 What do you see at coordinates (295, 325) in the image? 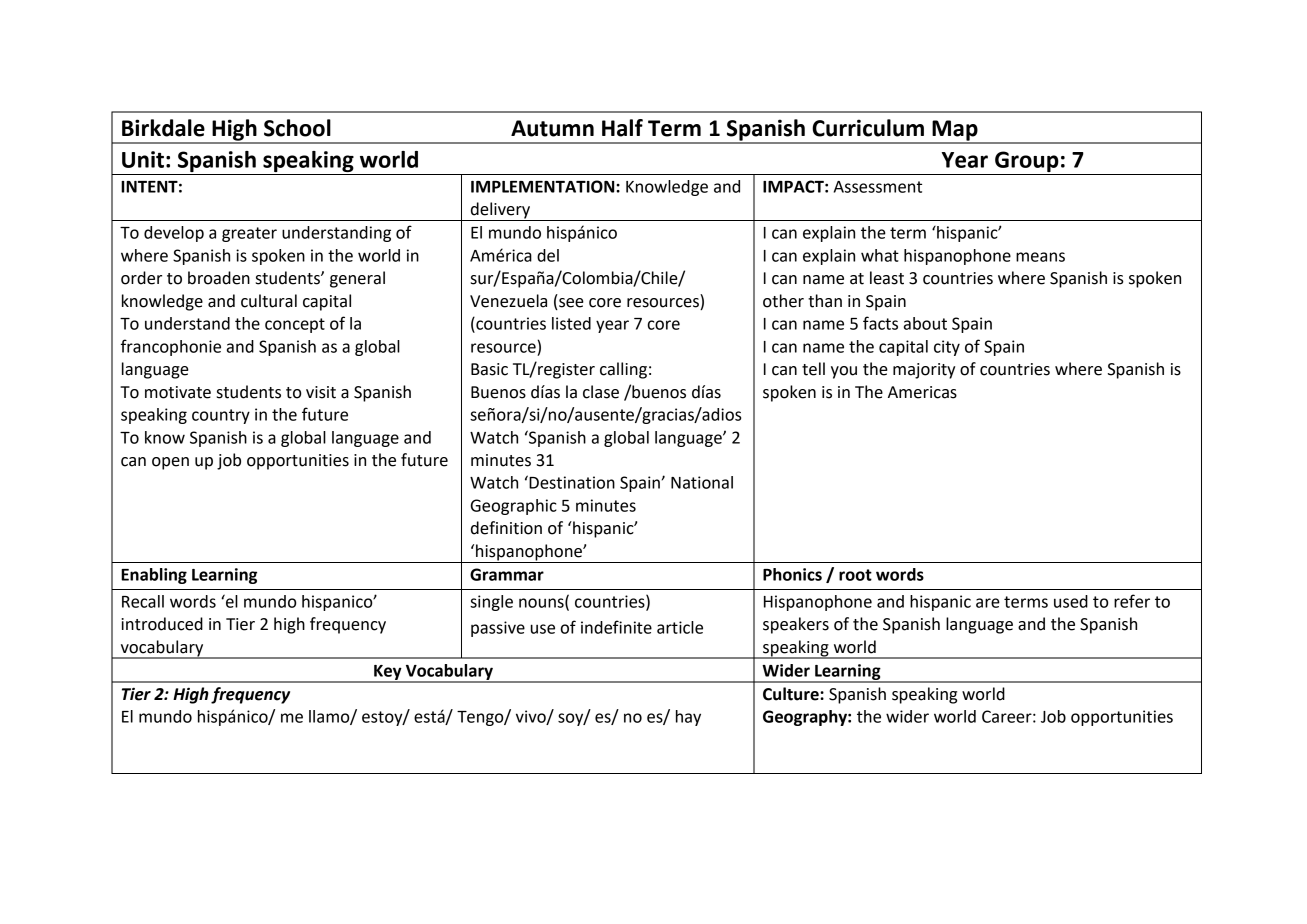
I see `concept` at bounding box center [295, 325].
